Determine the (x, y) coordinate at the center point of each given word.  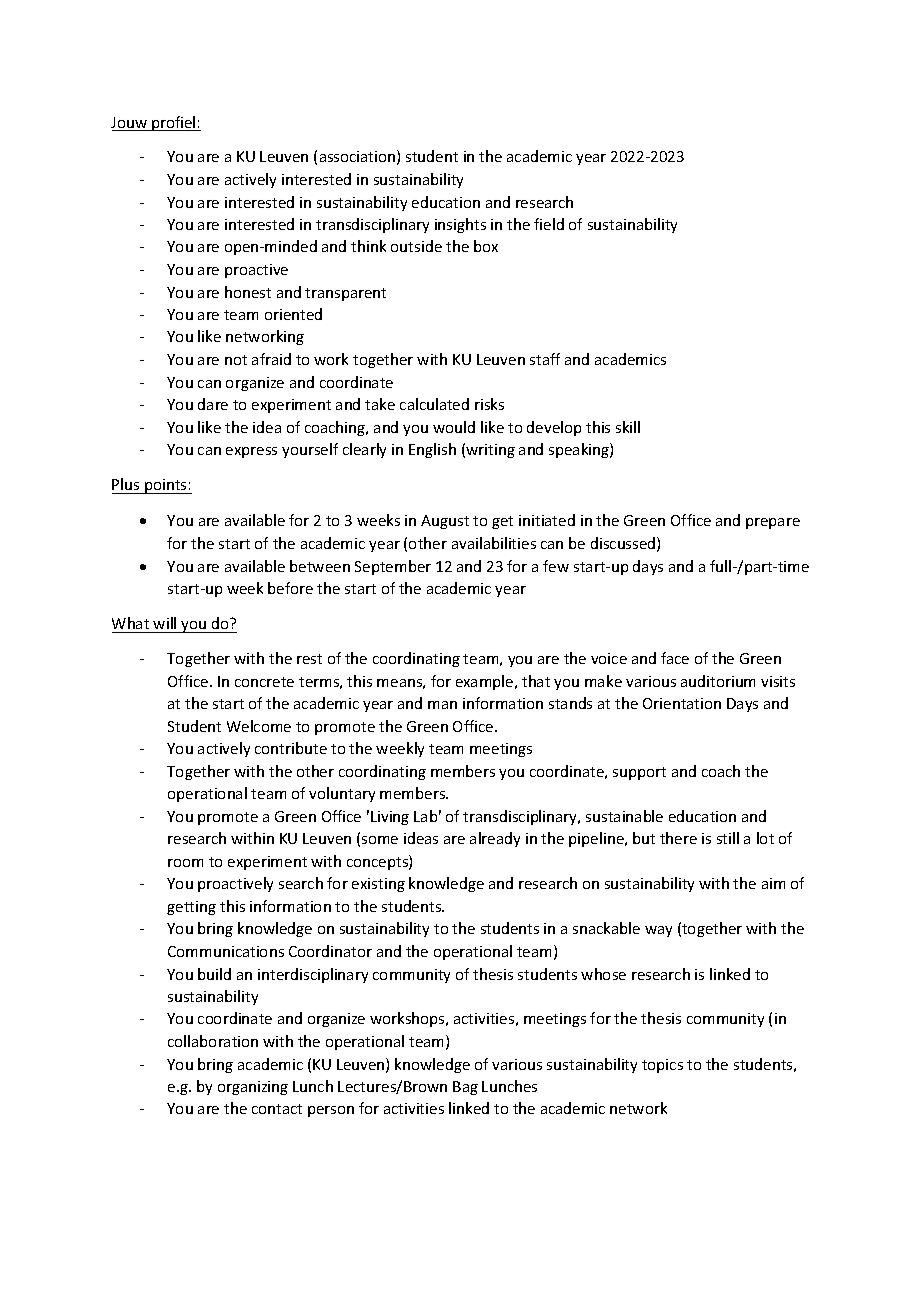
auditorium (718, 681)
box (486, 246)
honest (248, 292)
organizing (253, 1088)
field (549, 224)
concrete (264, 682)
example (486, 682)
